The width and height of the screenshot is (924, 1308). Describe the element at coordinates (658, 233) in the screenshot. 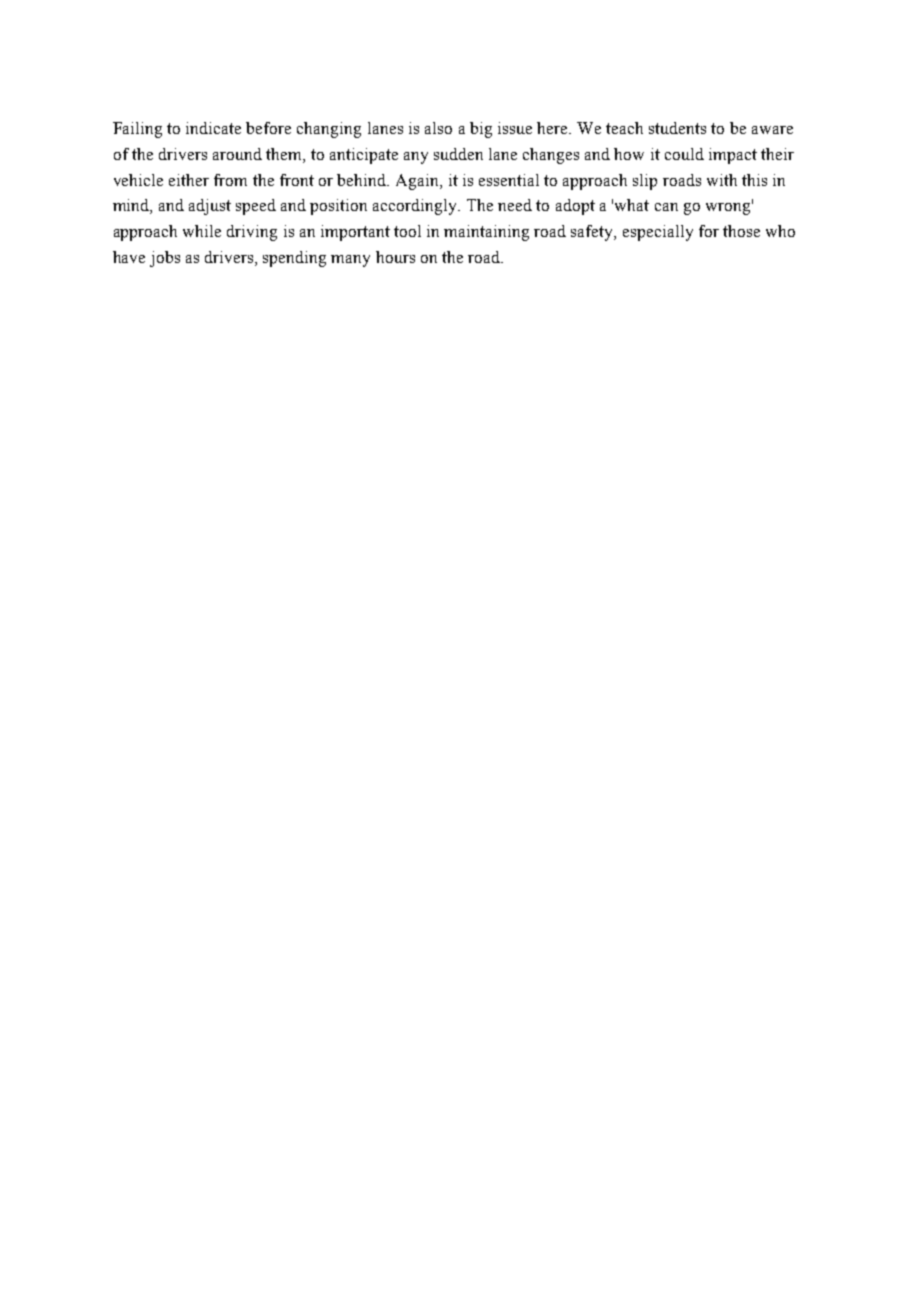

I see `especially` at that location.
